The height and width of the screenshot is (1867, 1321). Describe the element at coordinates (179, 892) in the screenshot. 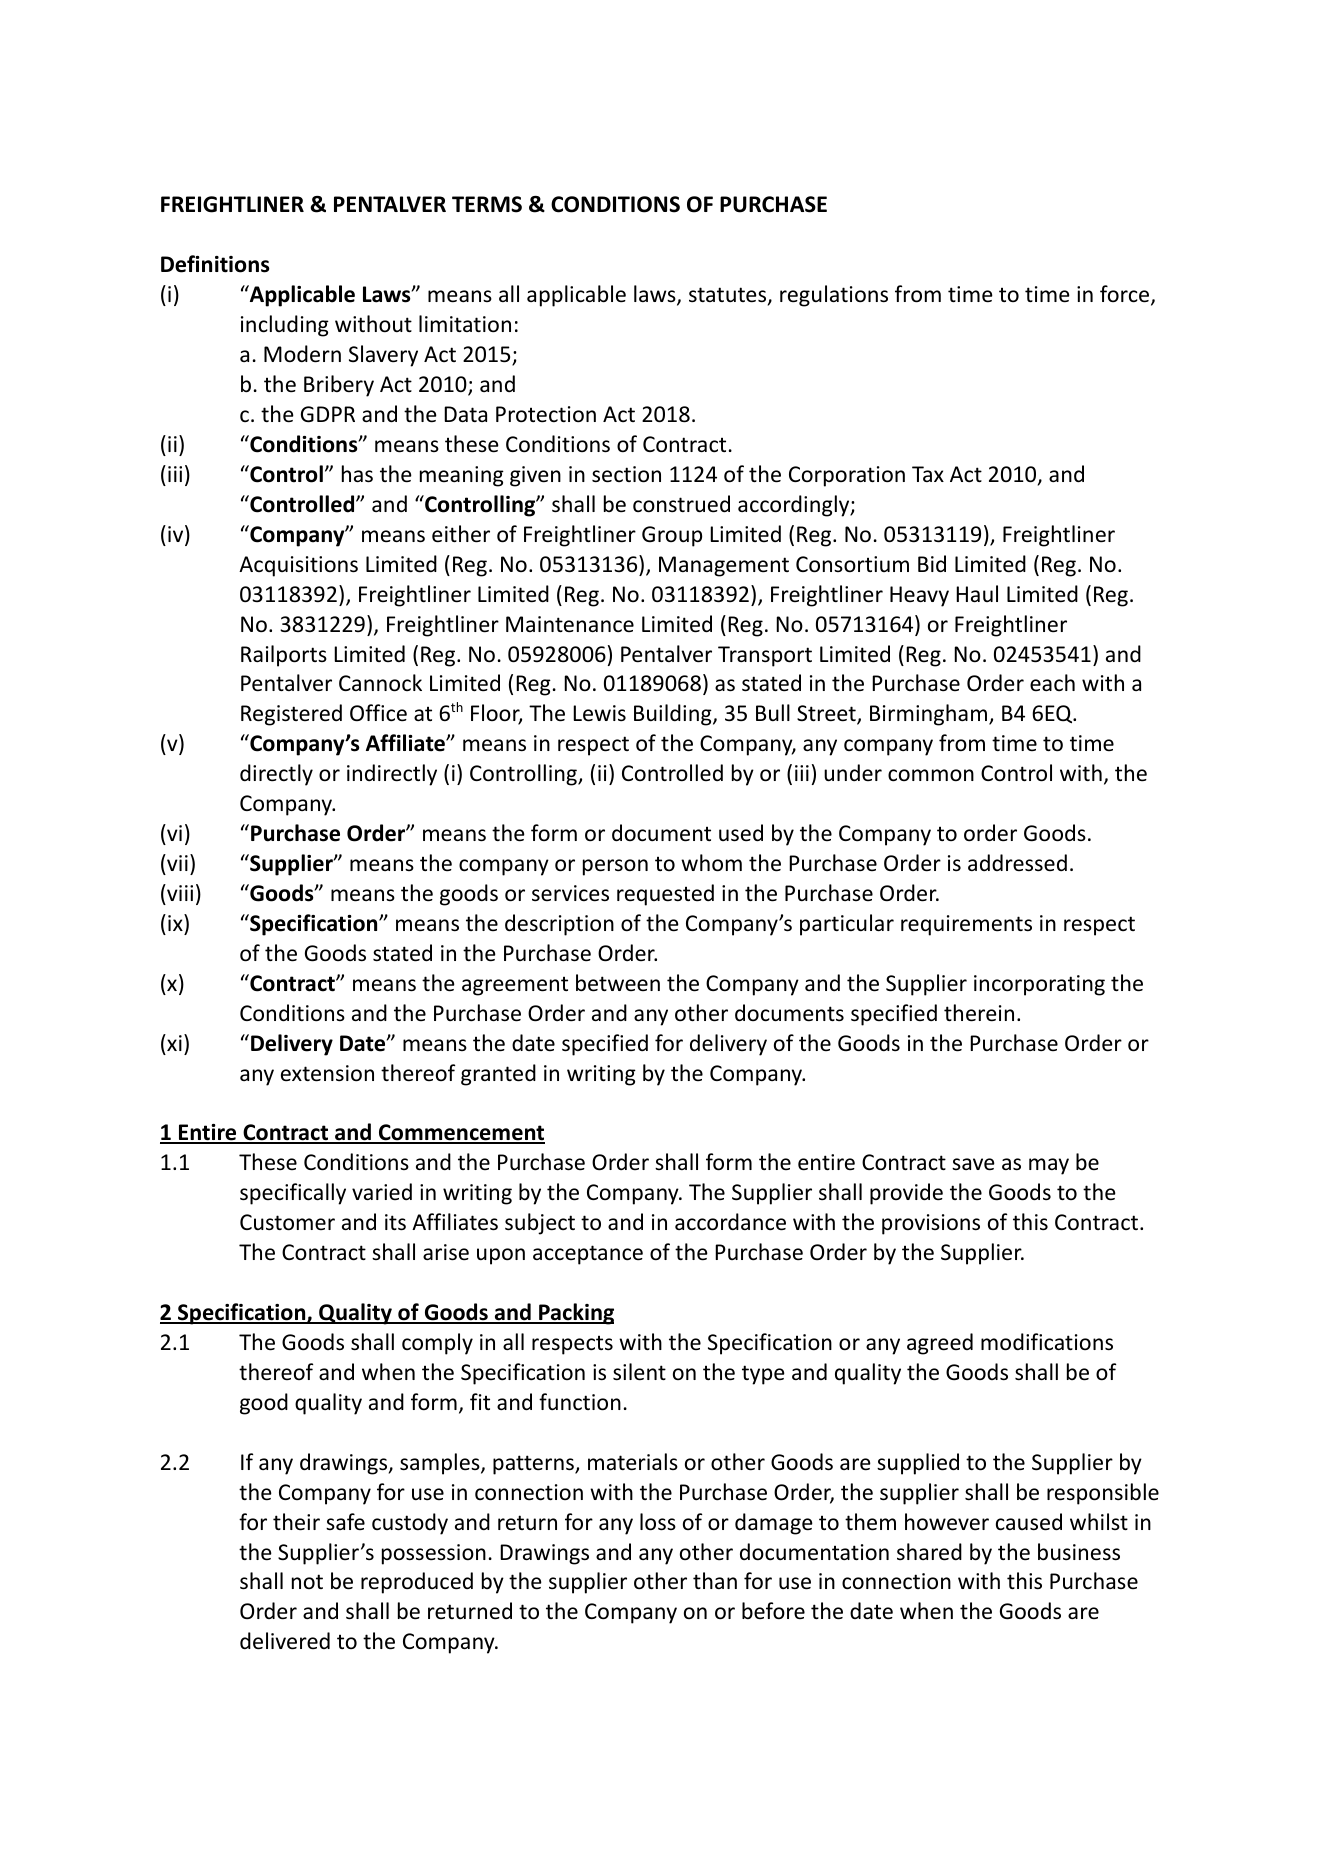

I see `viii` at that location.
